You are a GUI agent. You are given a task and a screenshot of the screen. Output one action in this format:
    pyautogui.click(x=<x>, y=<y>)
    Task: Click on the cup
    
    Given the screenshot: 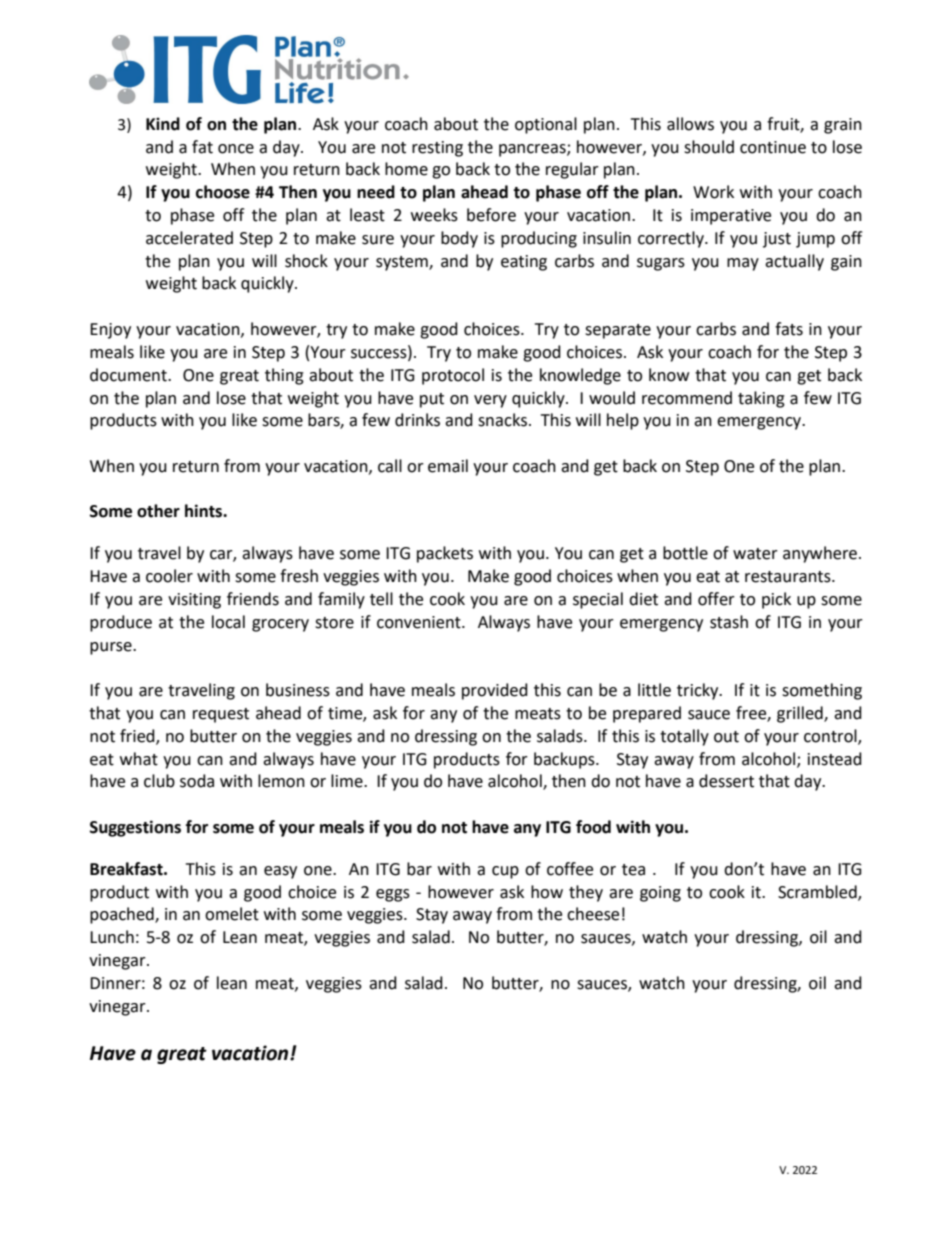 What is the action you would take?
    pyautogui.click(x=505, y=872)
